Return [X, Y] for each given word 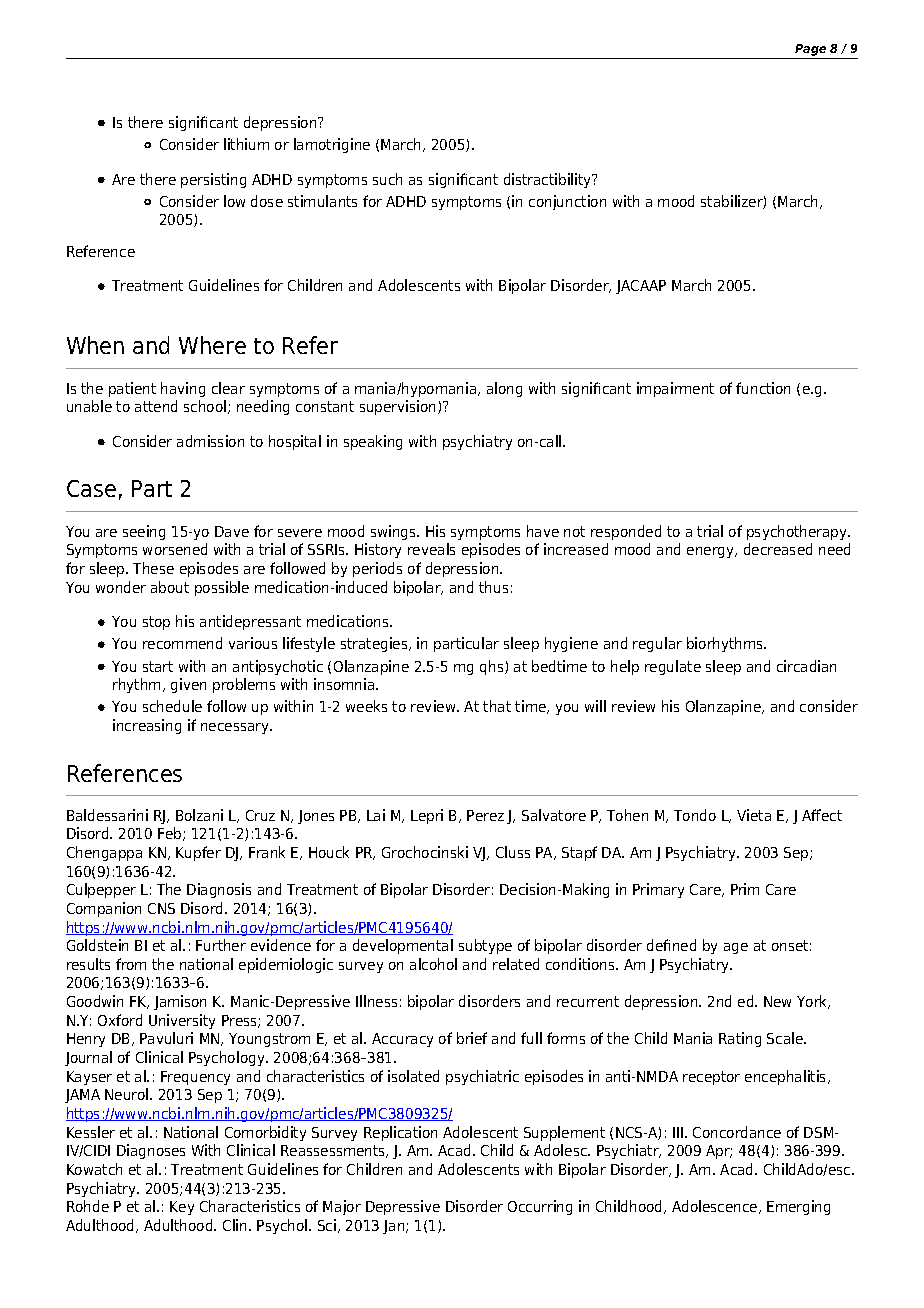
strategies [375, 644]
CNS [161, 908]
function [763, 388]
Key [182, 1208]
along [504, 389]
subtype [485, 946]
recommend [182, 643]
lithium [246, 144]
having [183, 389]
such [387, 179]
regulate [673, 667]
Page [810, 50]
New [777, 1001]
